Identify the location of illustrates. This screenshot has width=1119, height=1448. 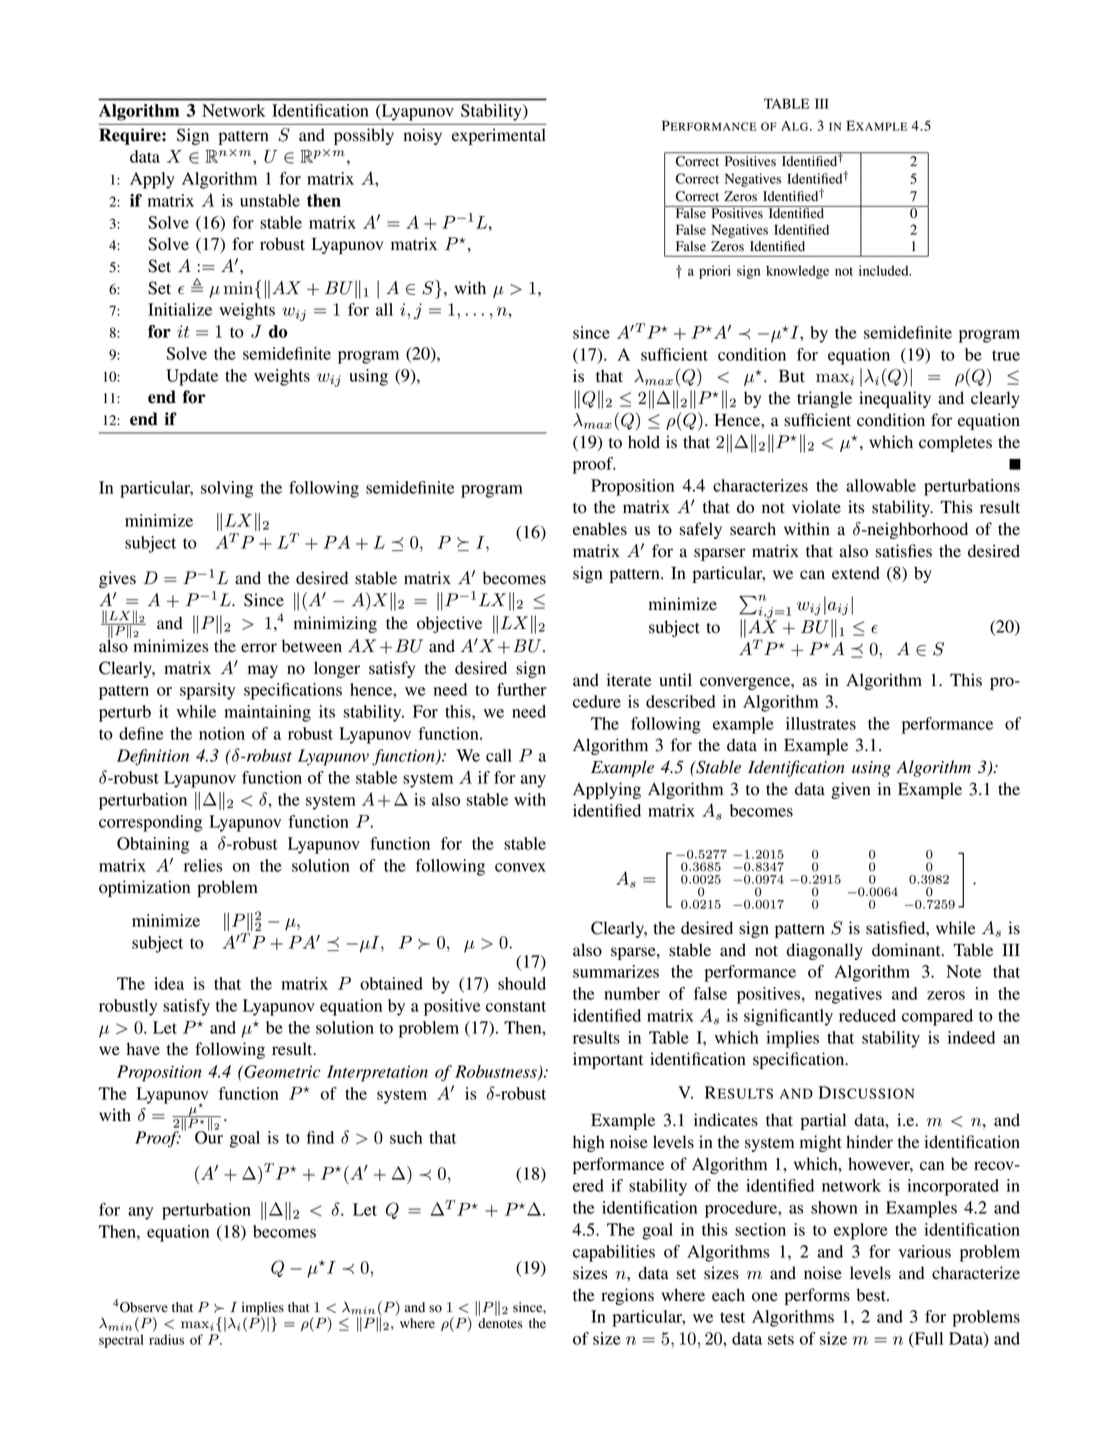
(821, 723).
